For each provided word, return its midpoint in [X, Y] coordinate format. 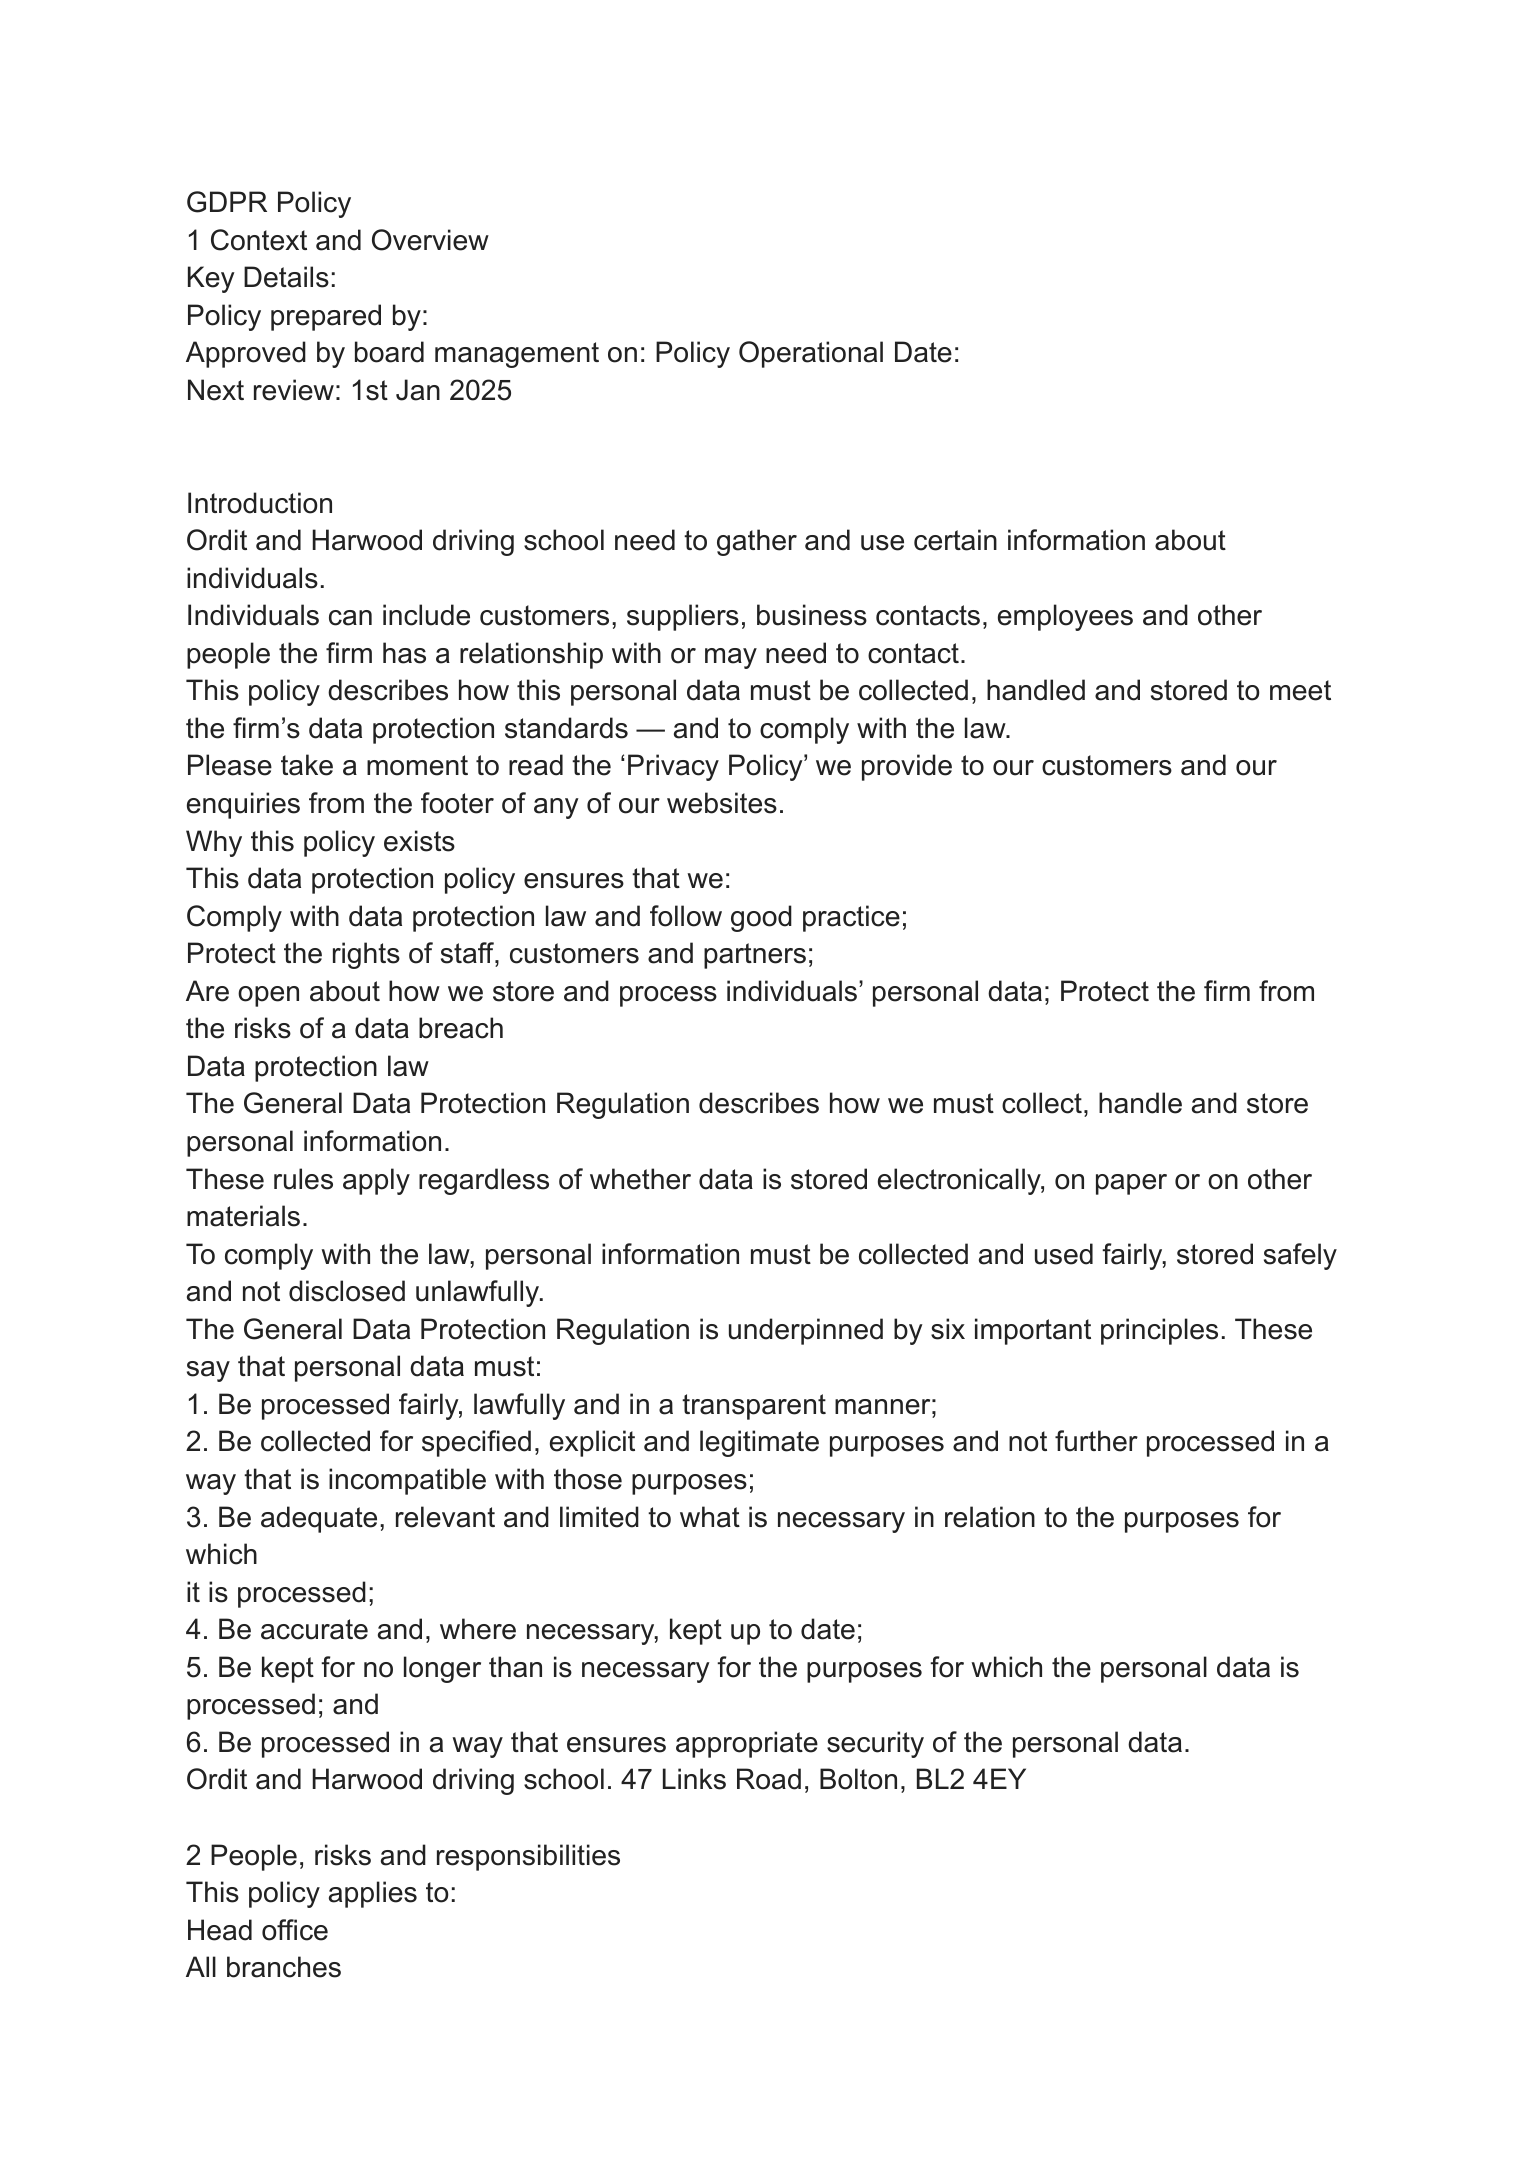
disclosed [347, 1291]
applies [373, 1894]
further [1096, 1441]
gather [757, 542]
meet [1300, 690]
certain [955, 540]
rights [366, 955]
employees [1065, 617]
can [350, 618]
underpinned [806, 1331]
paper [1131, 1184]
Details [286, 277]
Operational [811, 354]
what [710, 1517]
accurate [314, 1629]
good [761, 918]
